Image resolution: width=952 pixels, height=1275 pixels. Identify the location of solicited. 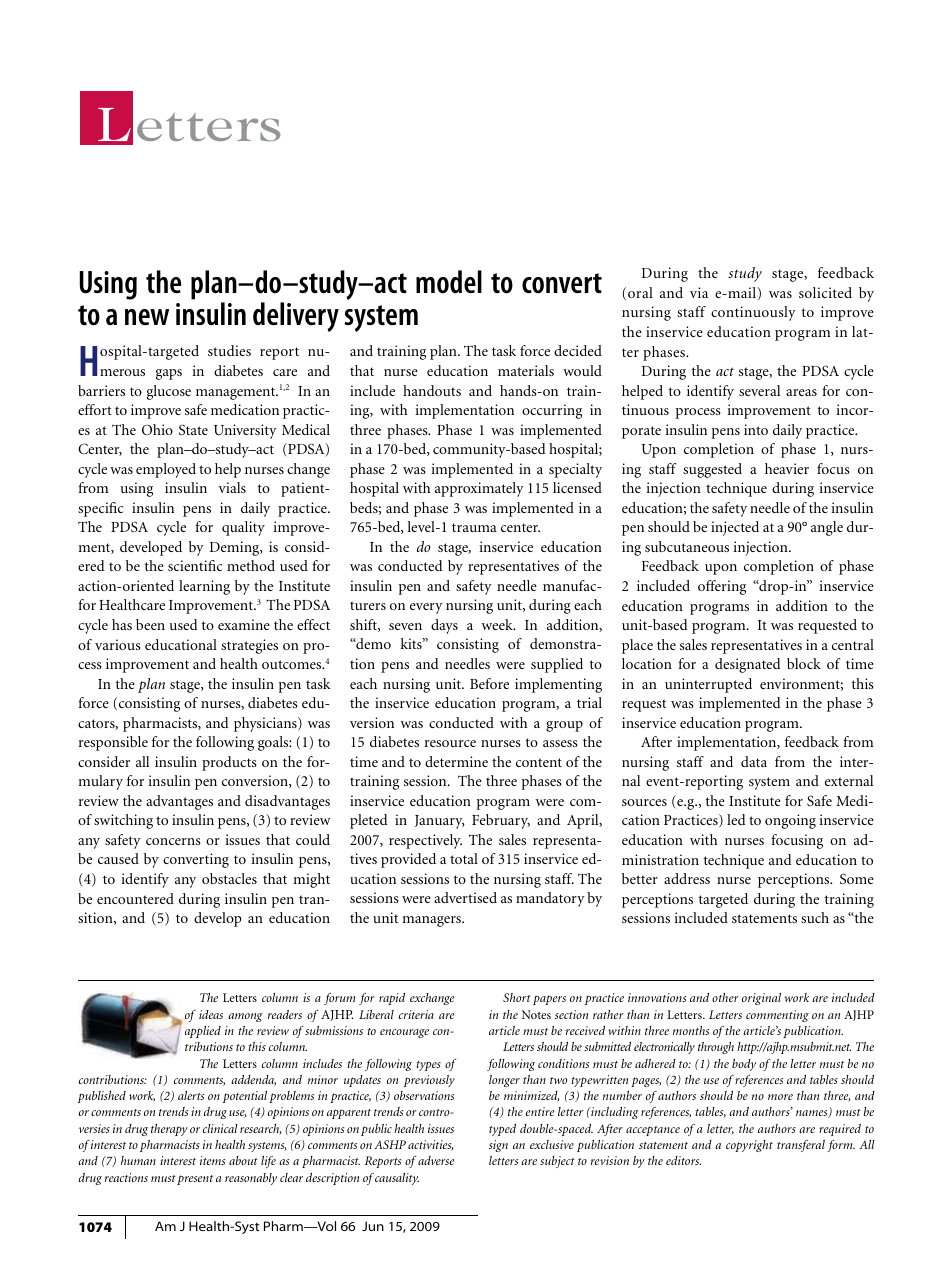
(825, 292).
